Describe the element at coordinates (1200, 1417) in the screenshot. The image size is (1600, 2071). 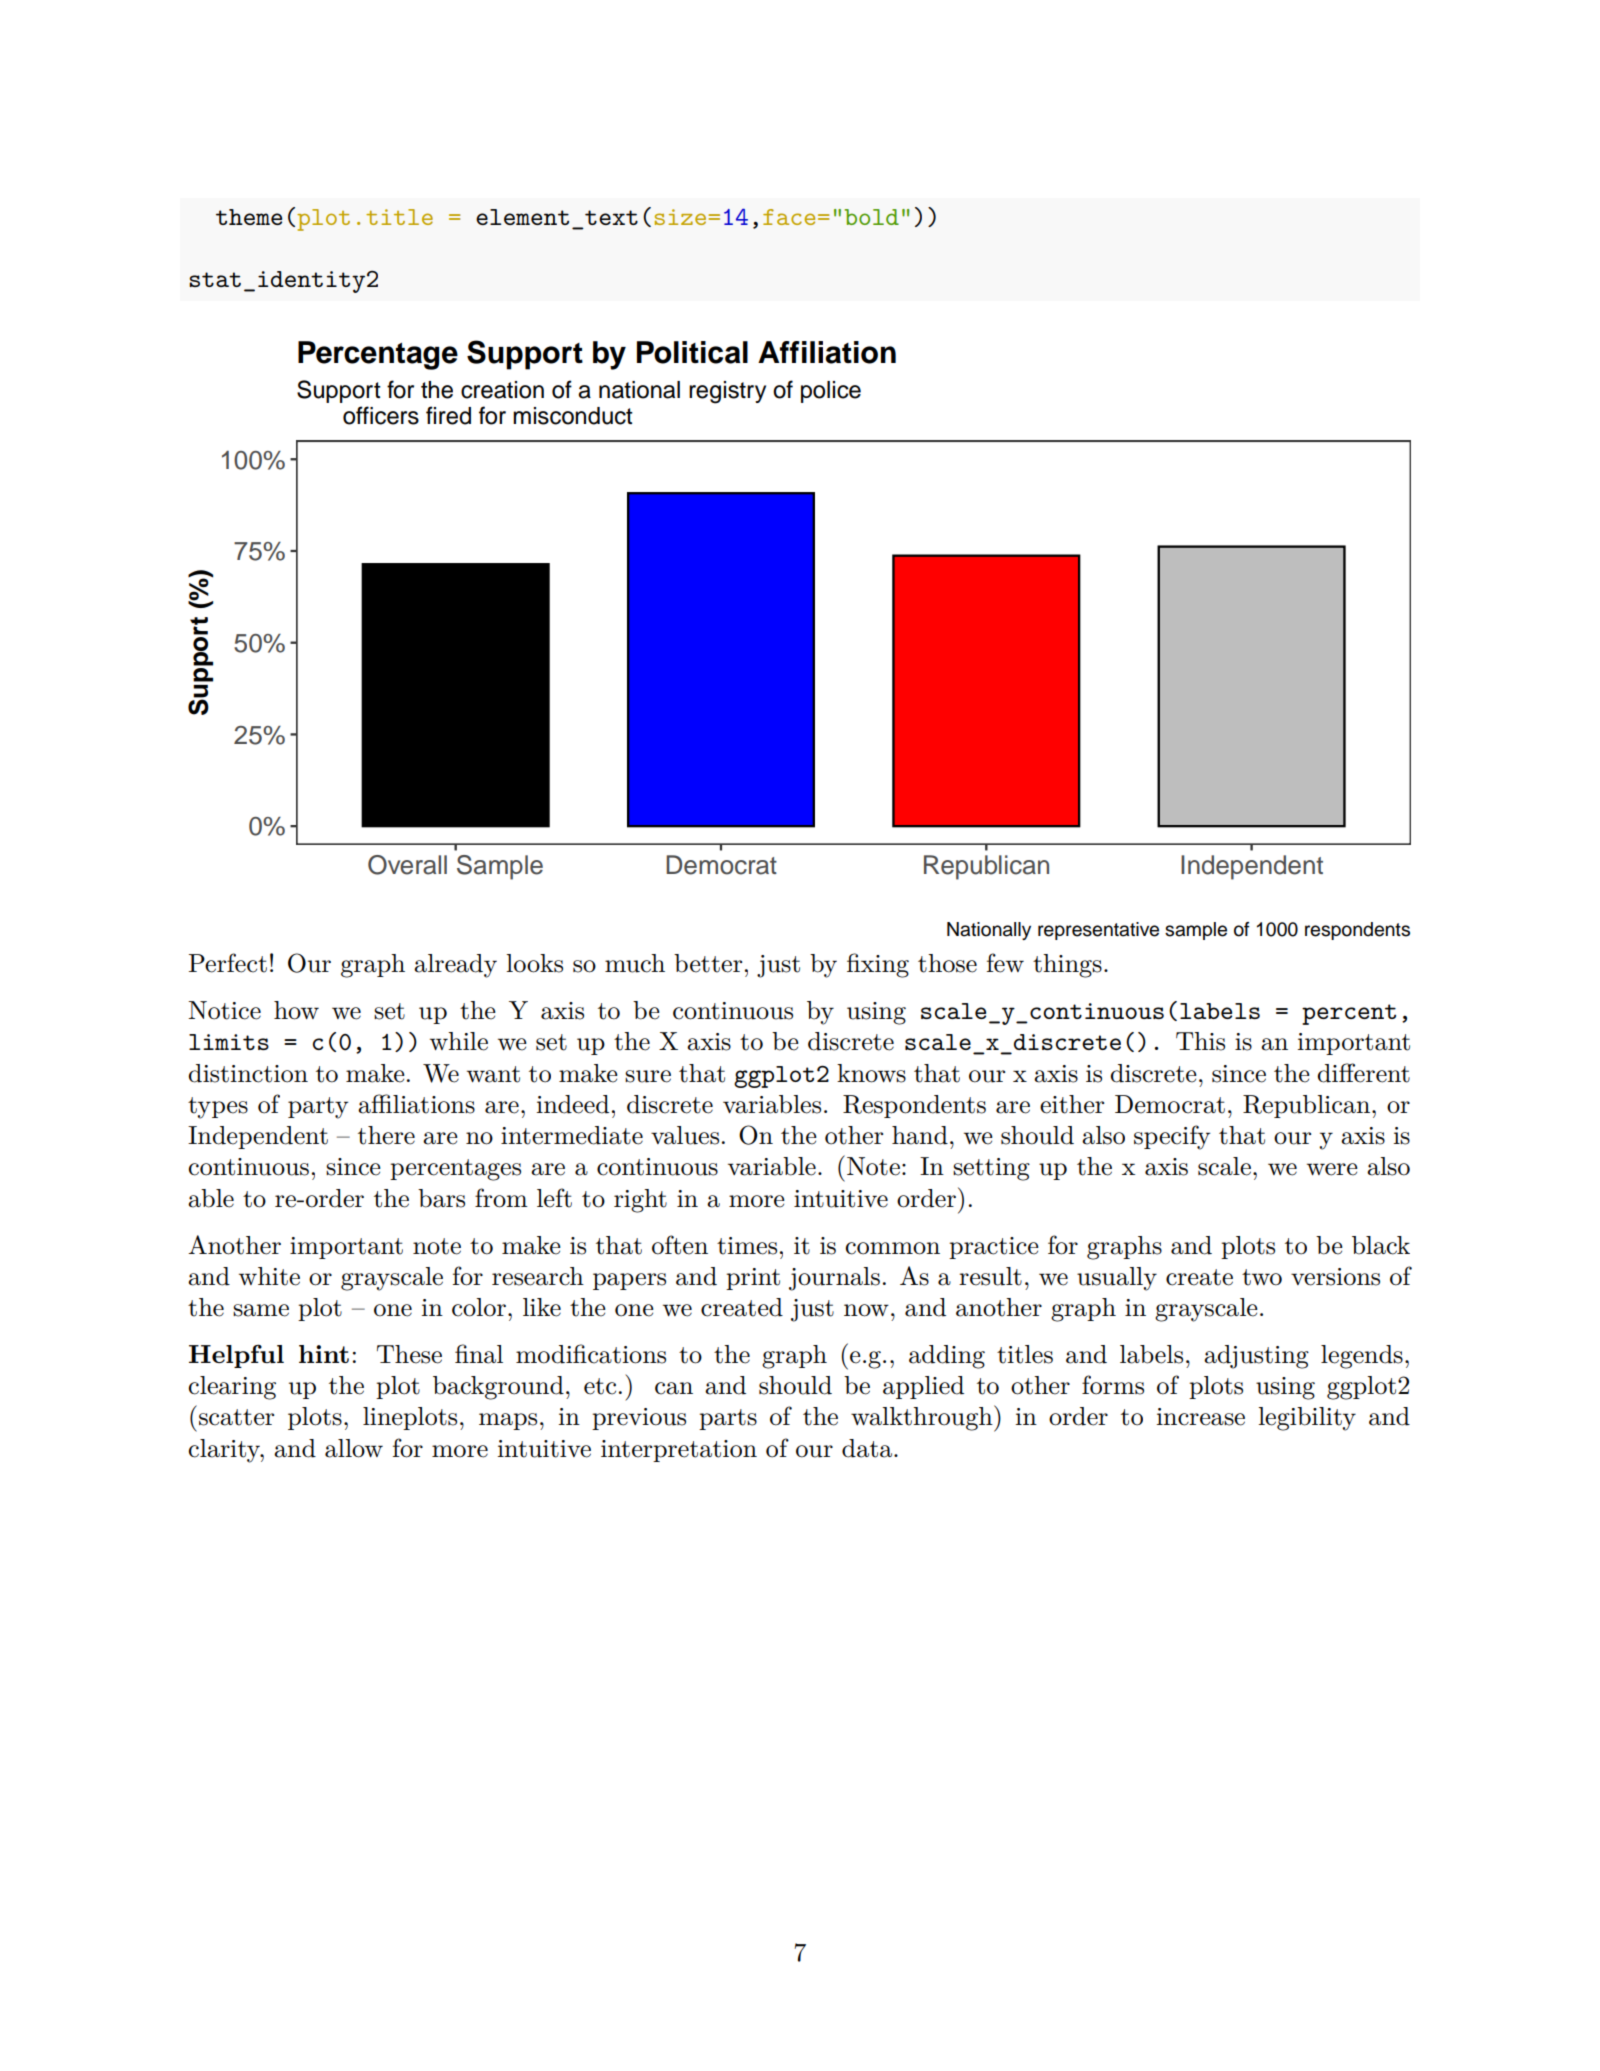
I see `increase` at that location.
